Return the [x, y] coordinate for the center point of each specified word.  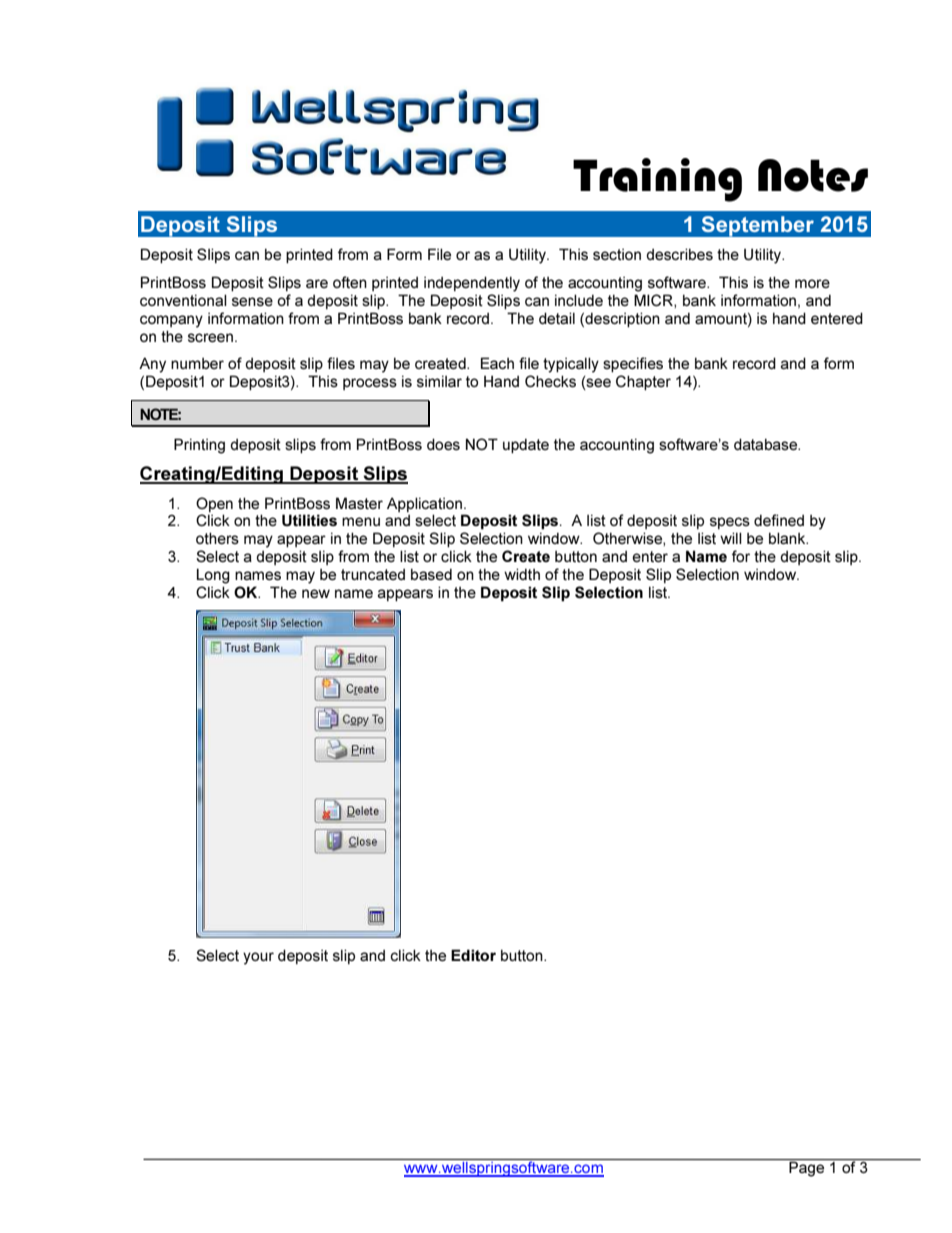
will [731, 538]
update [526, 446]
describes [679, 254]
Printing [199, 446]
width [522, 574]
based [431, 574]
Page [806, 1169]
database [767, 444]
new [316, 593]
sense [252, 301]
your [258, 958]
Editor [473, 955]
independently [472, 284]
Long [213, 576]
